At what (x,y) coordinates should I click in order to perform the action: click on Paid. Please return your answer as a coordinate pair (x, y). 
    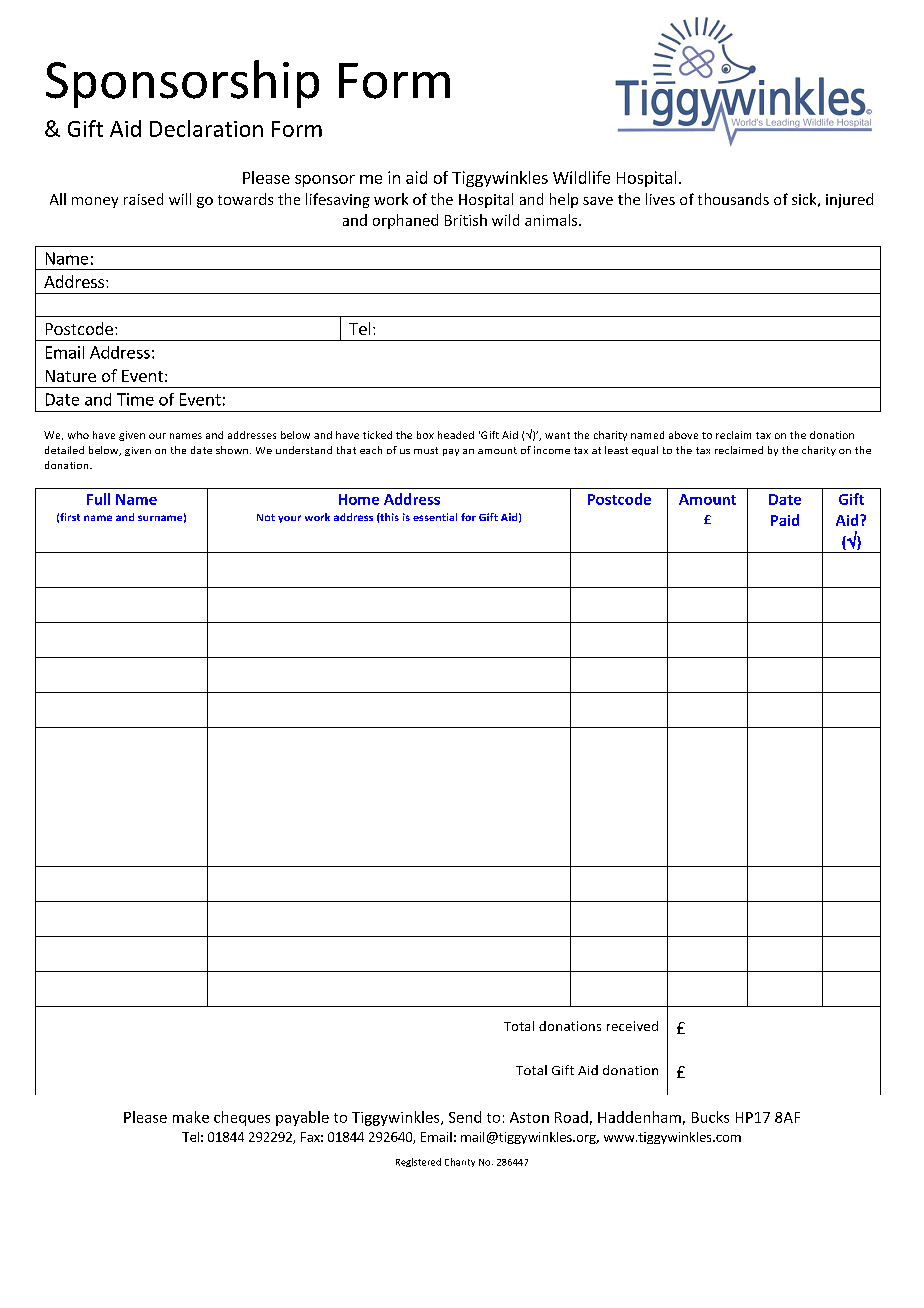
    Looking at the image, I should click on (785, 520).
